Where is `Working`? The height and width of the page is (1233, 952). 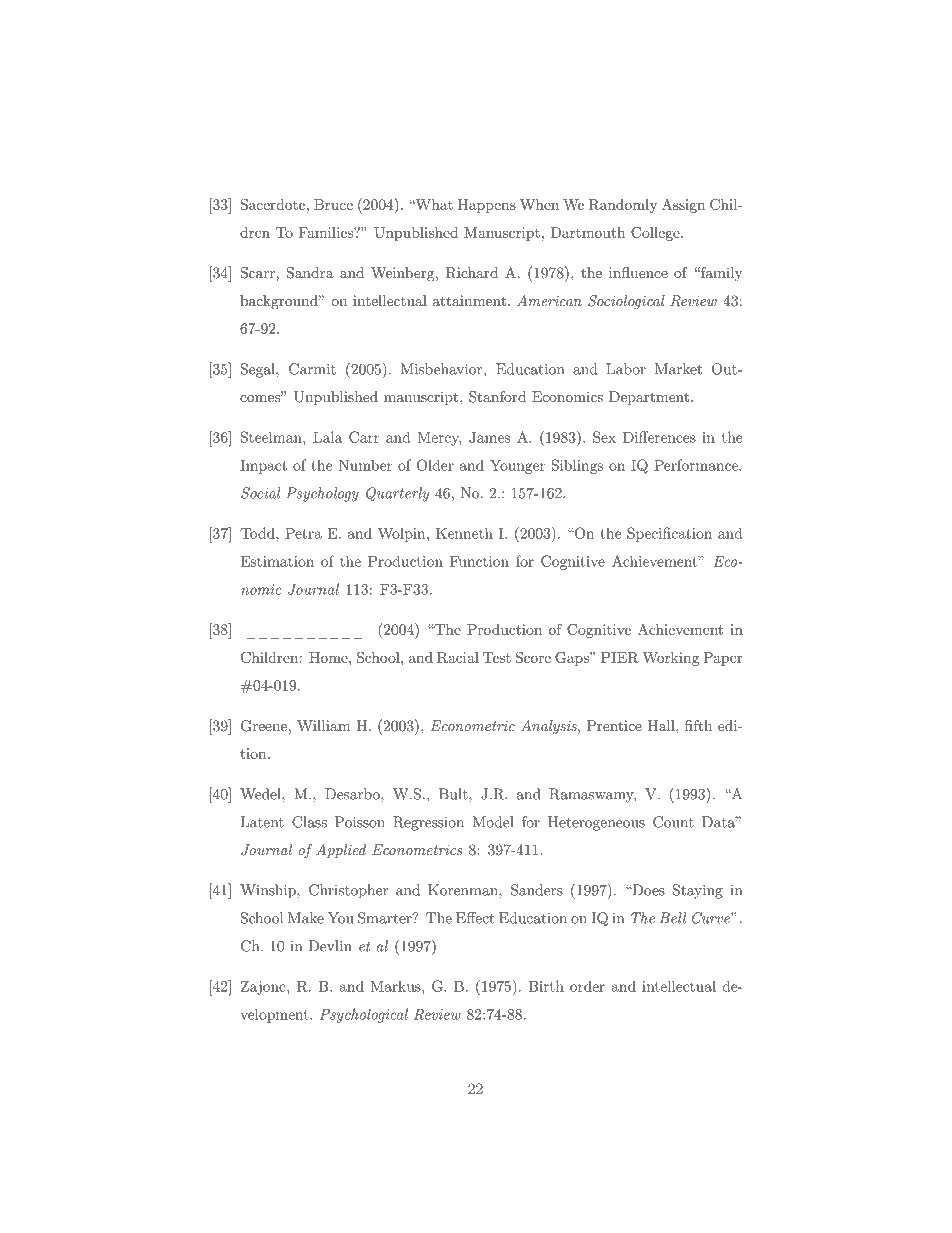 Working is located at coordinates (670, 659).
